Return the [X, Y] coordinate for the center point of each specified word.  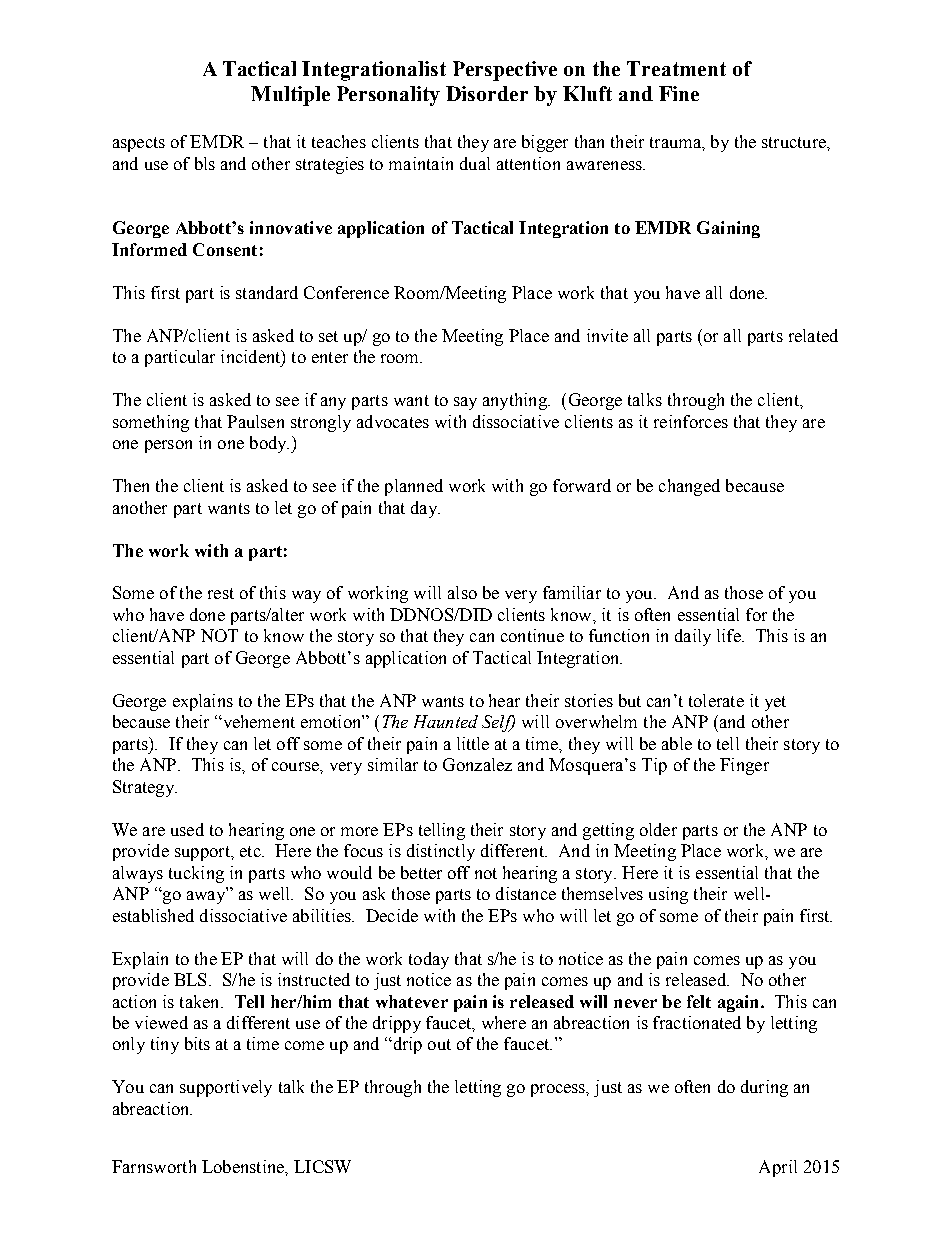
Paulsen [255, 421]
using [668, 895]
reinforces [691, 421]
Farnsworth [154, 1166]
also [462, 592]
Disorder [487, 93]
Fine [679, 93]
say [465, 403]
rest [221, 593]
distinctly [441, 852]
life [730, 635]
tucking [196, 874]
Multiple [290, 96]
